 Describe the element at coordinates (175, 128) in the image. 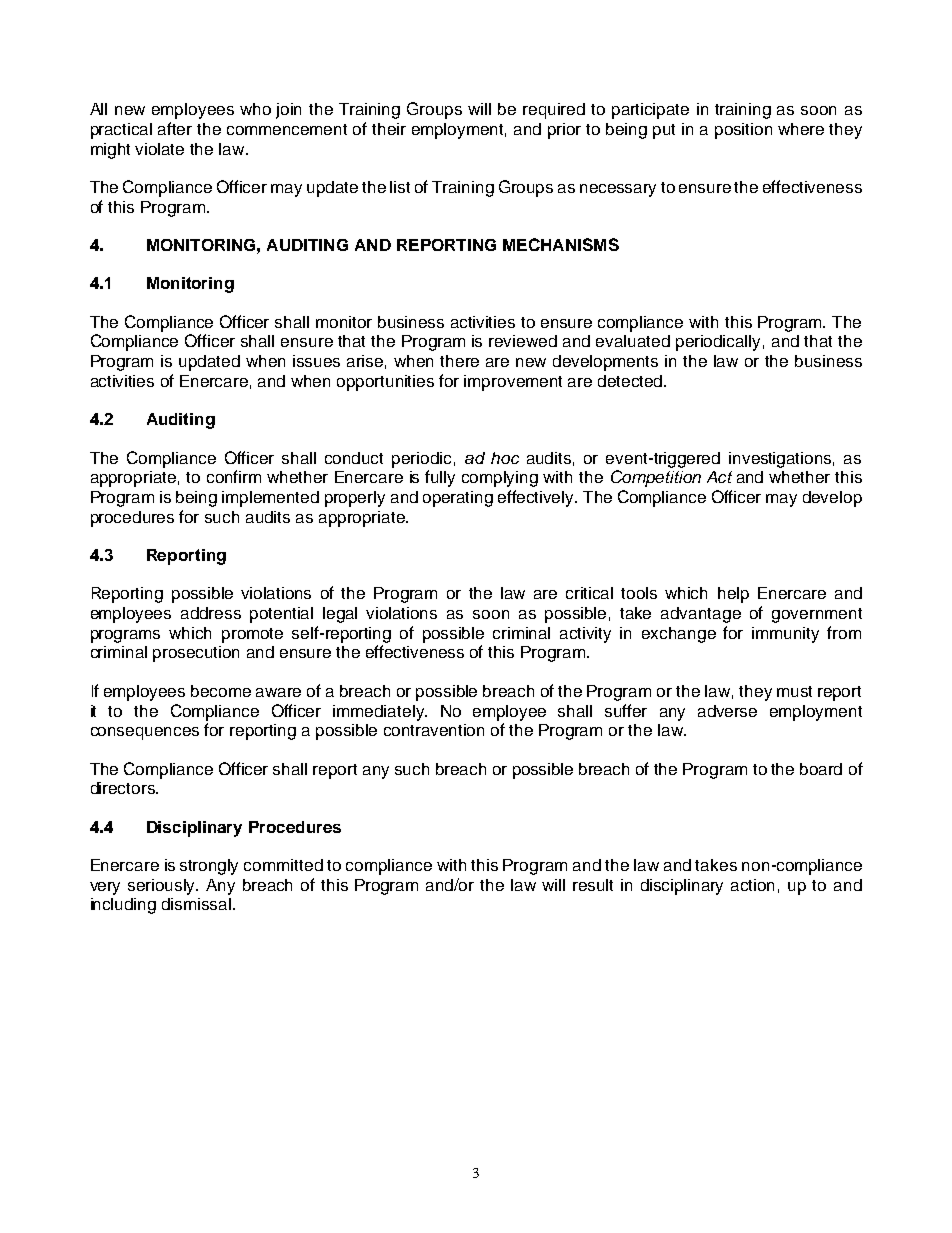

I see `after` at that location.
